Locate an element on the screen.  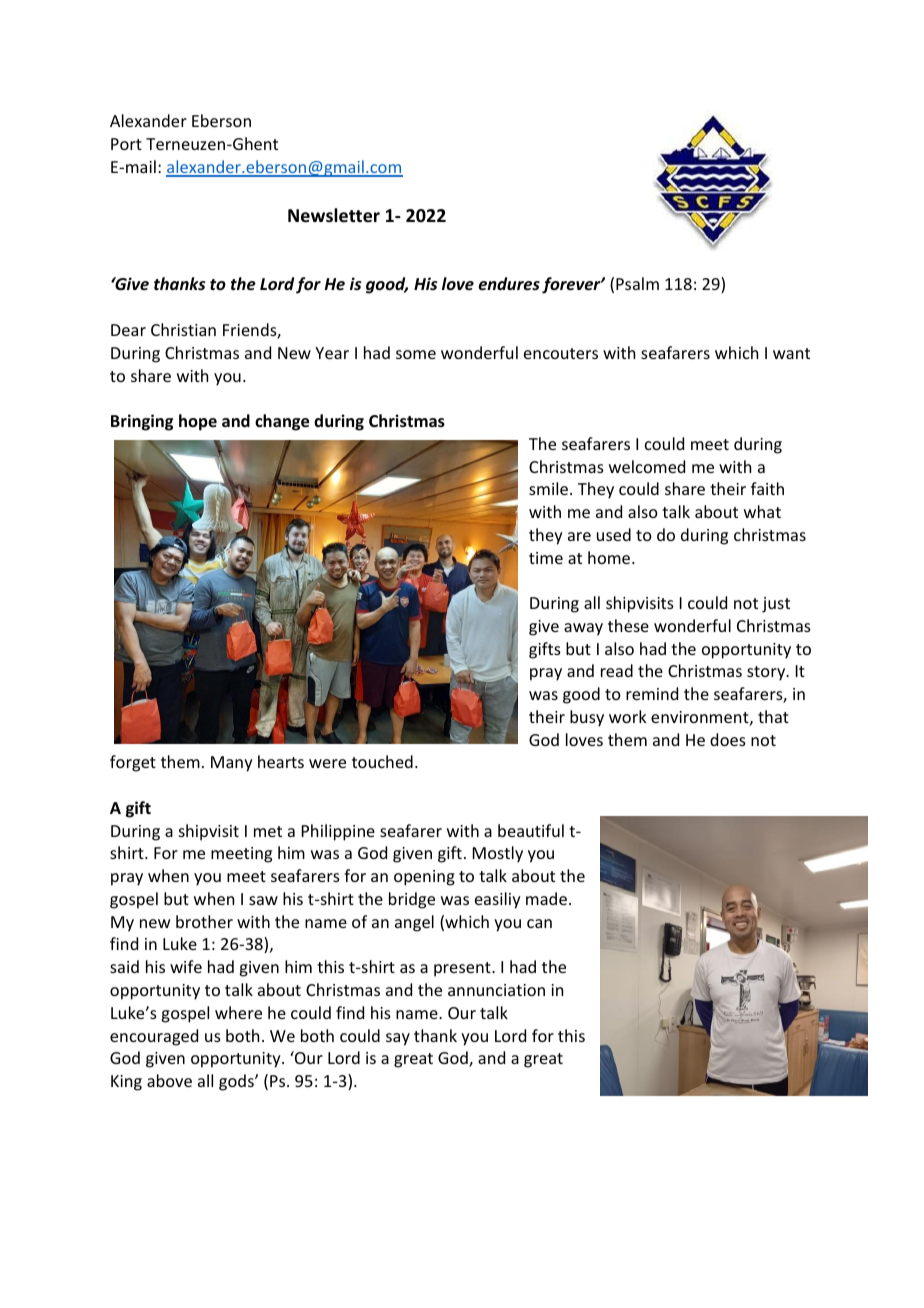
endures is located at coordinates (509, 284).
